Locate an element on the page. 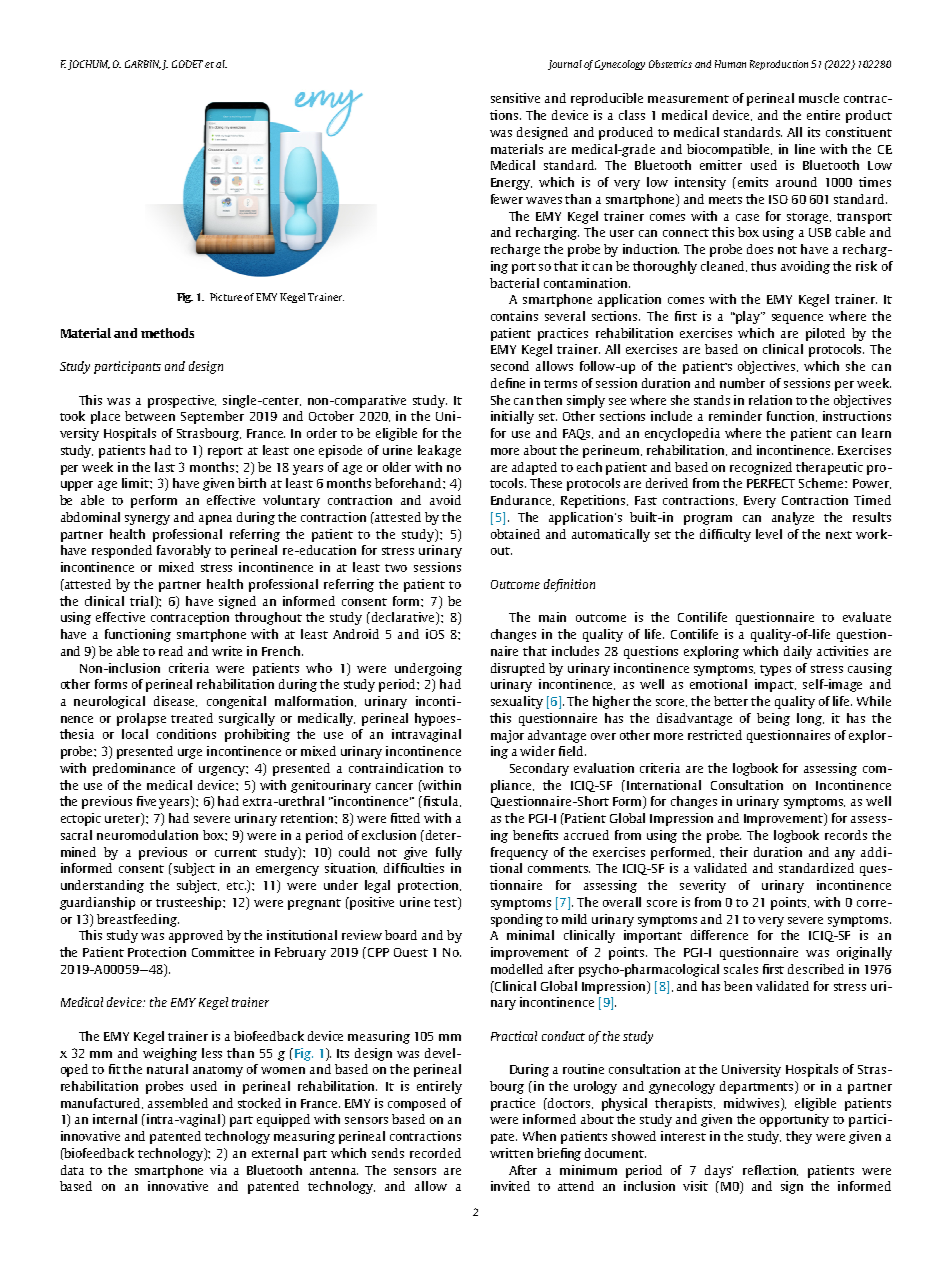 The width and height of the document is (952, 1270). sensitive is located at coordinates (515, 98).
